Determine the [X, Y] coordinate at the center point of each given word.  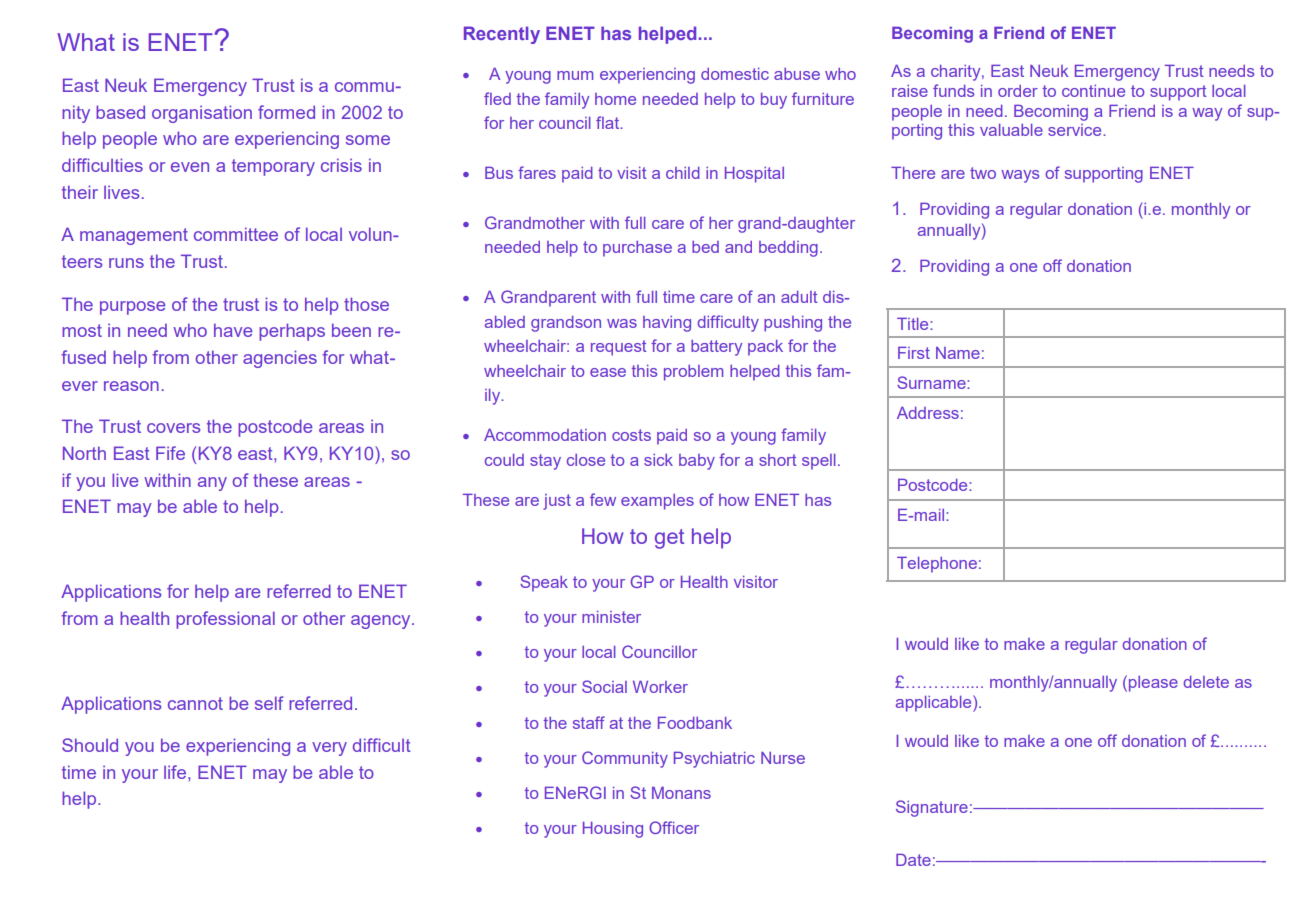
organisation [202, 114]
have [233, 330]
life [176, 772]
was [622, 323]
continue [1093, 91]
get [669, 539]
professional [225, 620]
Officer [674, 827]
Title [914, 324]
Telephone [937, 565]
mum [575, 75]
